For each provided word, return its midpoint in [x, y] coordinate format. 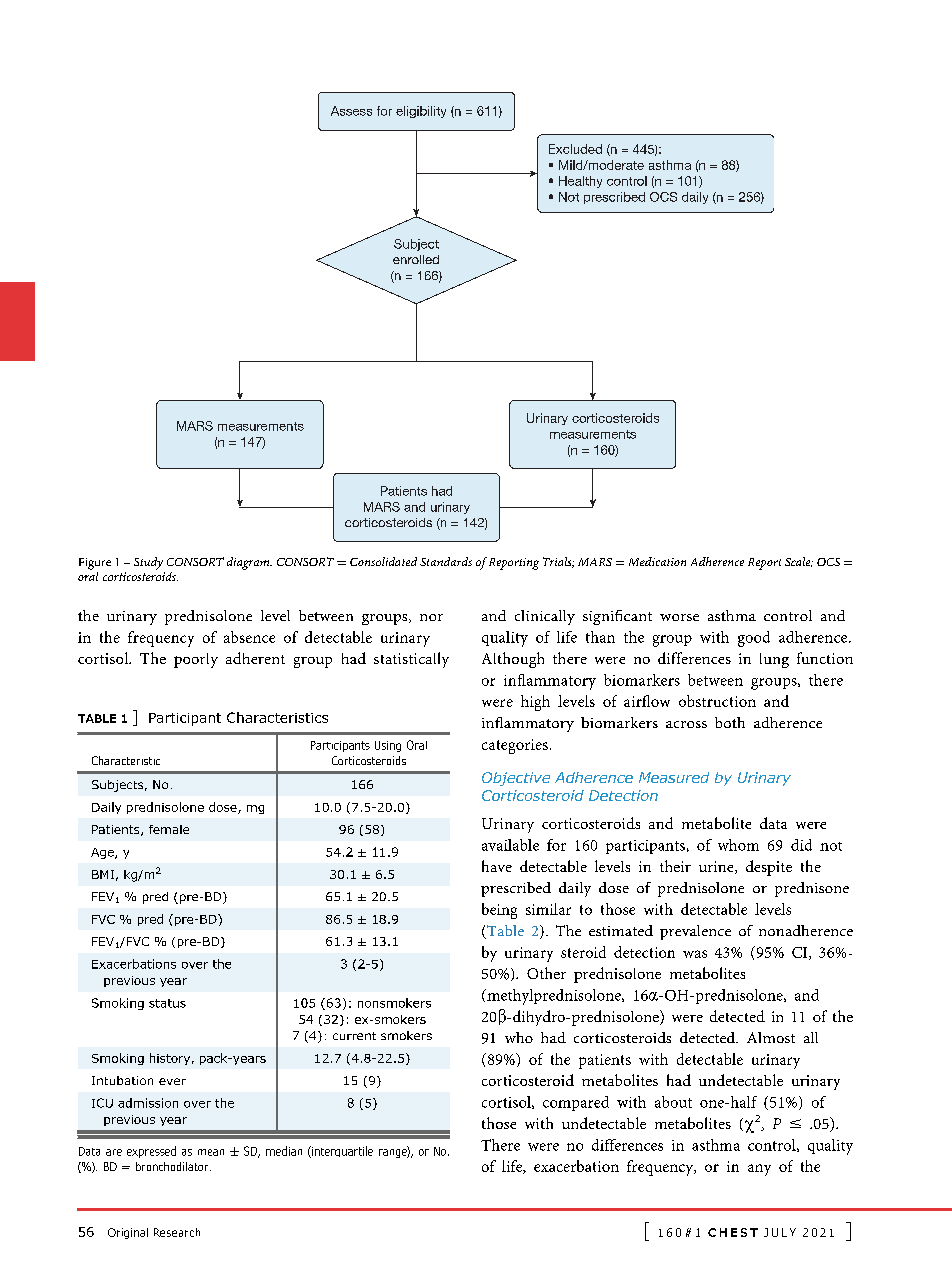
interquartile [341, 1152]
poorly [196, 660]
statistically [411, 660]
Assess [351, 111]
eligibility [421, 112]
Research [177, 1232]
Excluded [575, 149]
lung [774, 660]
